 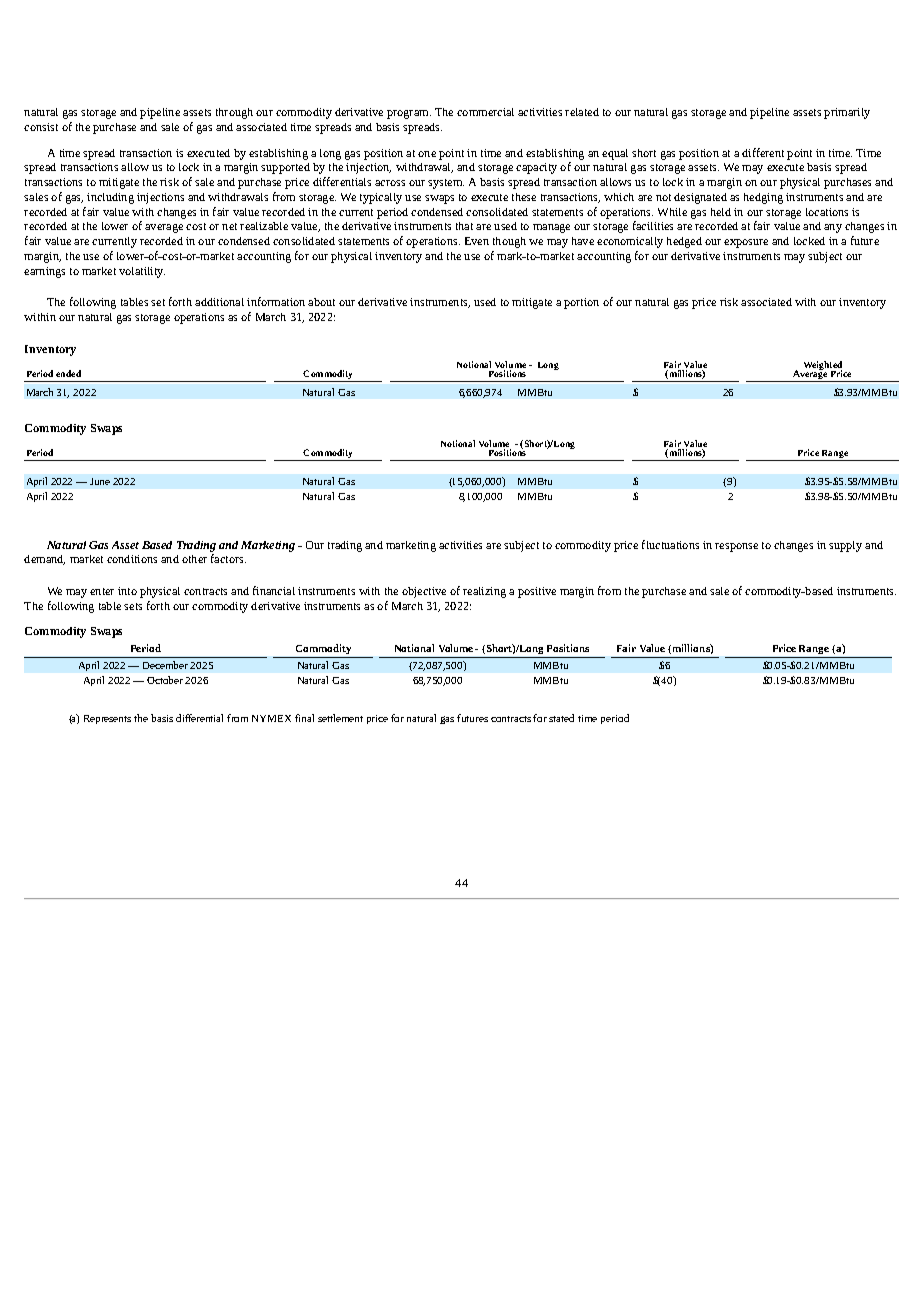 I want to click on primarily, so click(x=847, y=113).
